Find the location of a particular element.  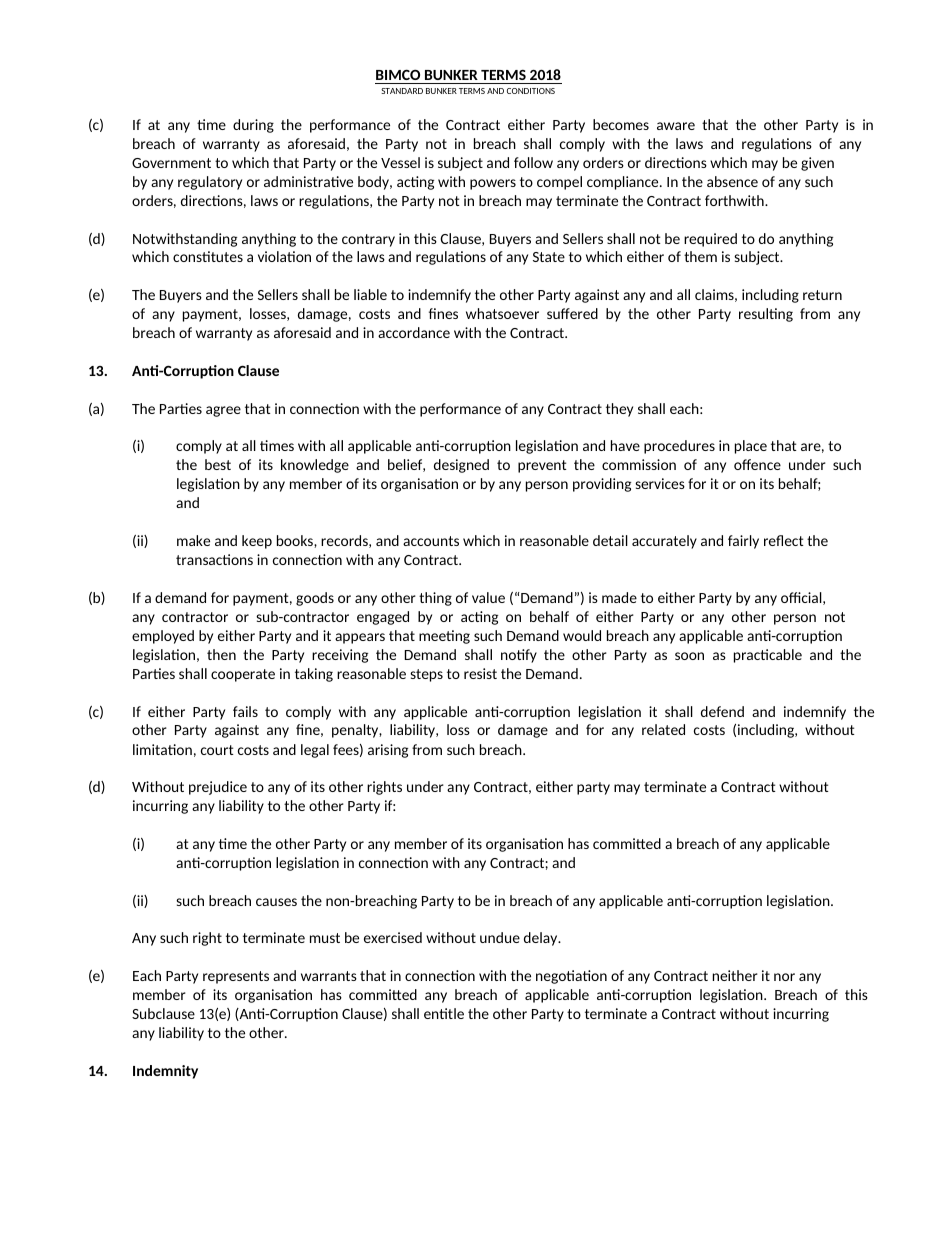

CONDITIONS is located at coordinates (531, 91).
